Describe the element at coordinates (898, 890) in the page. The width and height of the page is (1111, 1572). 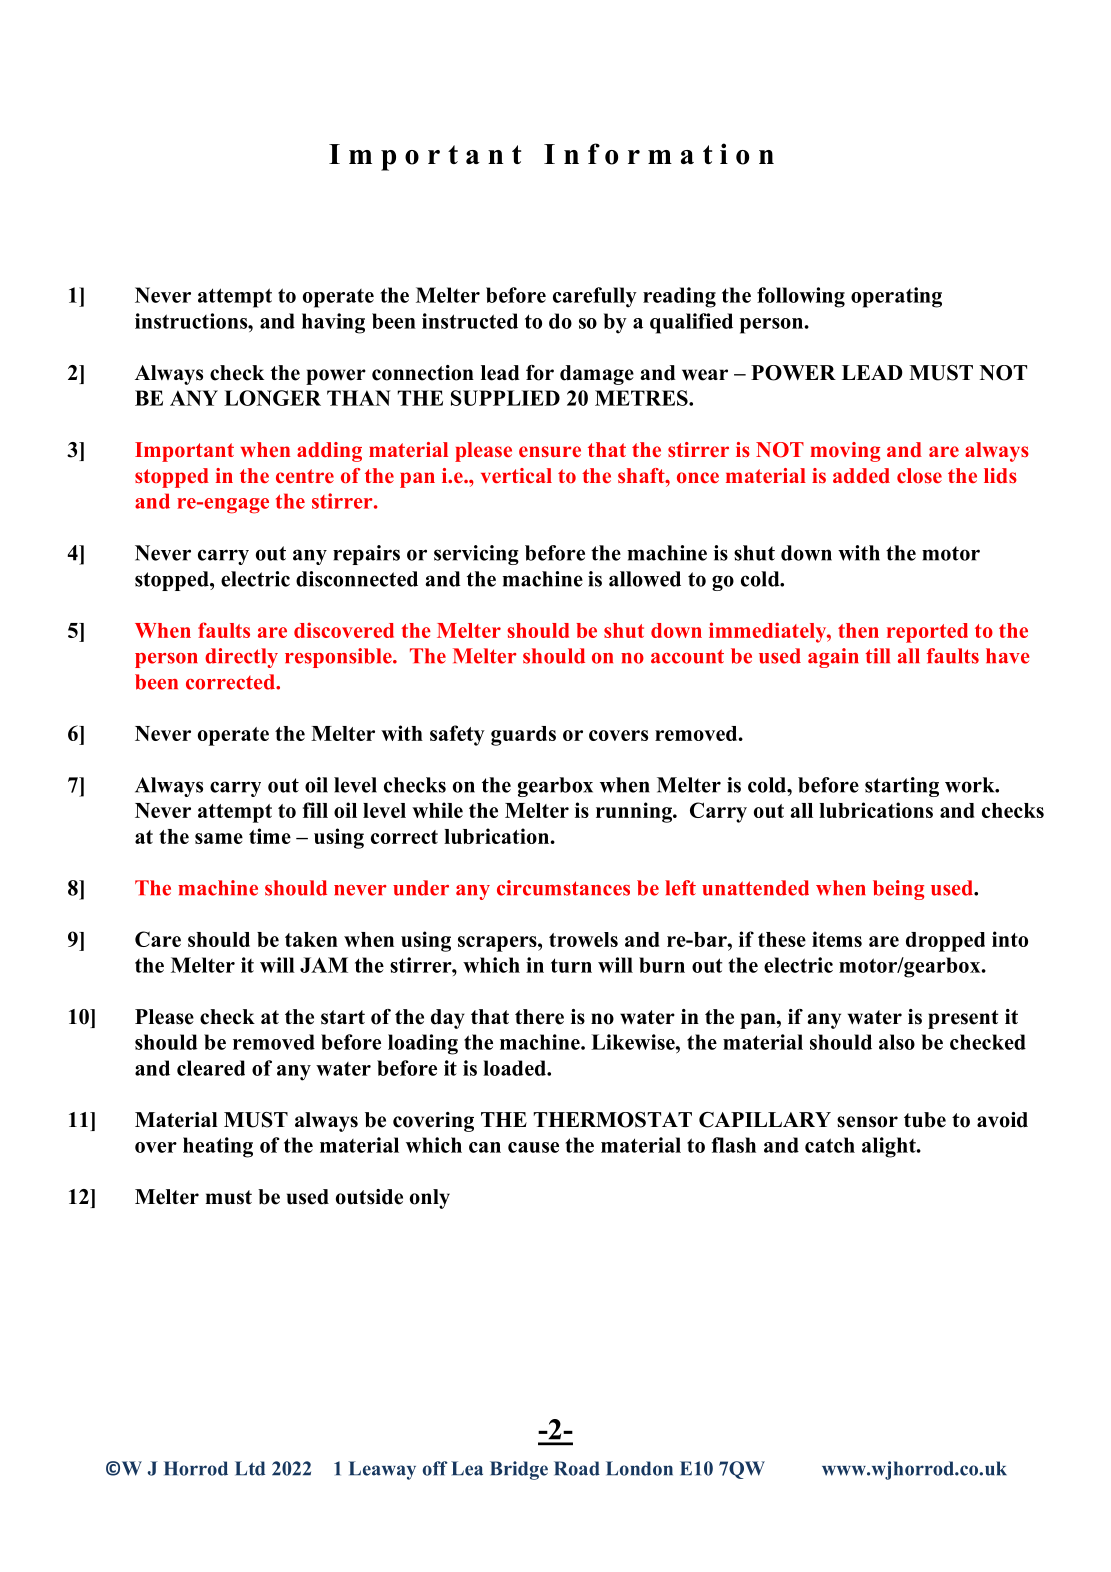
I see `being` at that location.
